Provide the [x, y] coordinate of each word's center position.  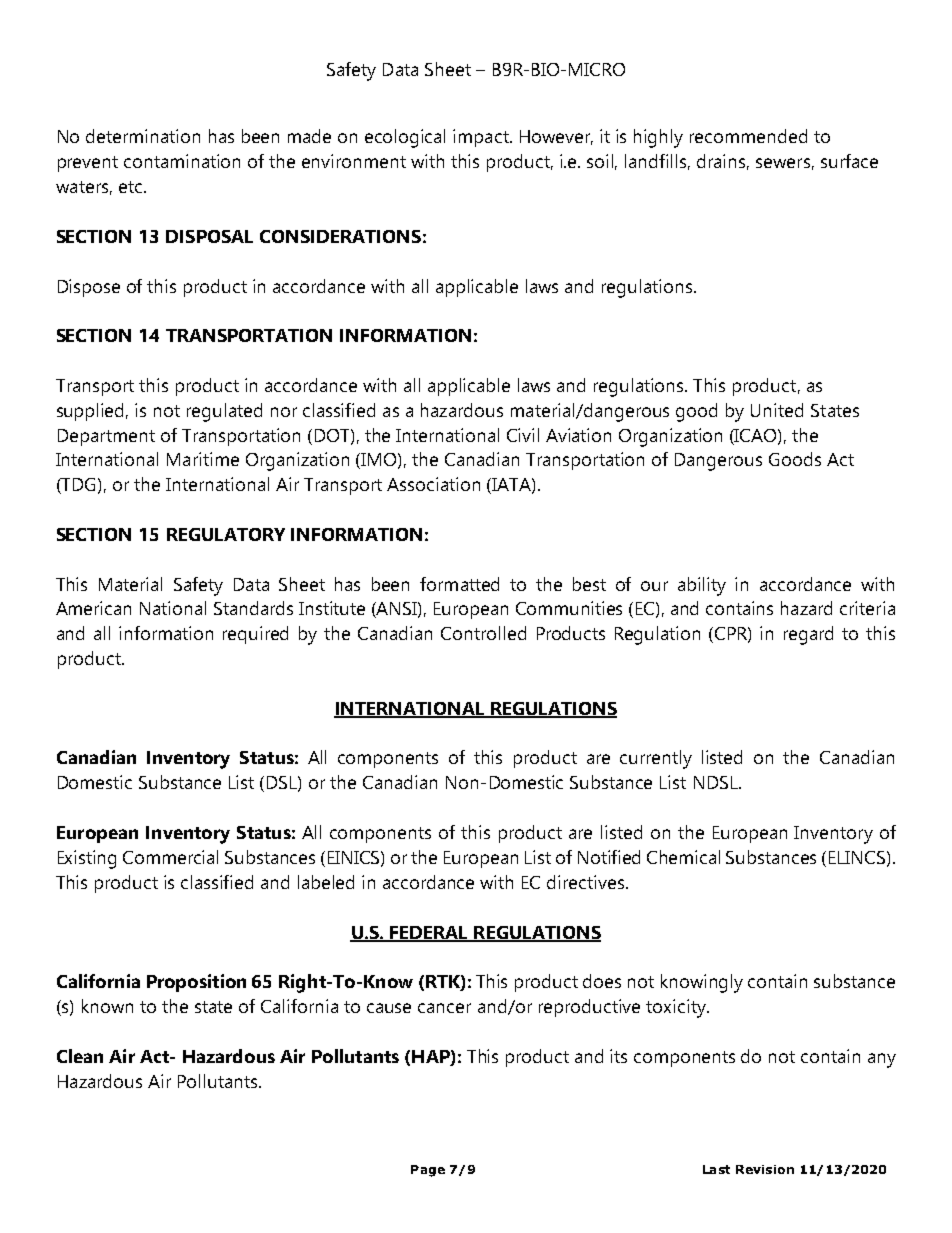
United [777, 410]
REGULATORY [226, 534]
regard [808, 635]
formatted [459, 584]
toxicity [677, 1008]
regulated [224, 412]
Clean [80, 1056]
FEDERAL [429, 933]
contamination [182, 161]
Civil [523, 435]
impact [482, 138]
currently [656, 759]
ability [702, 586]
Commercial [170, 857]
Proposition [196, 983]
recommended [748, 136]
